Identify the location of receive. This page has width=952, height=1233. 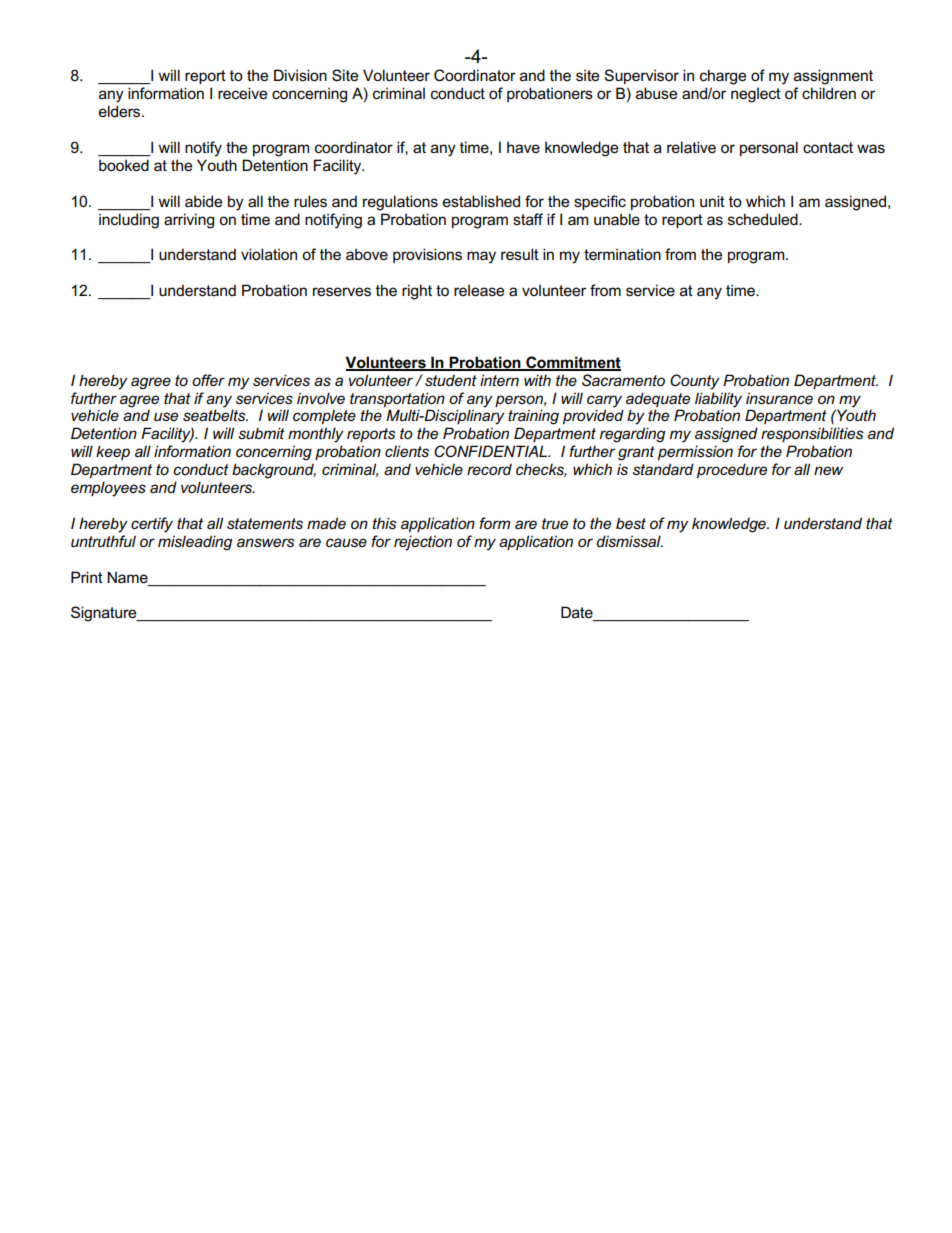
(242, 93).
